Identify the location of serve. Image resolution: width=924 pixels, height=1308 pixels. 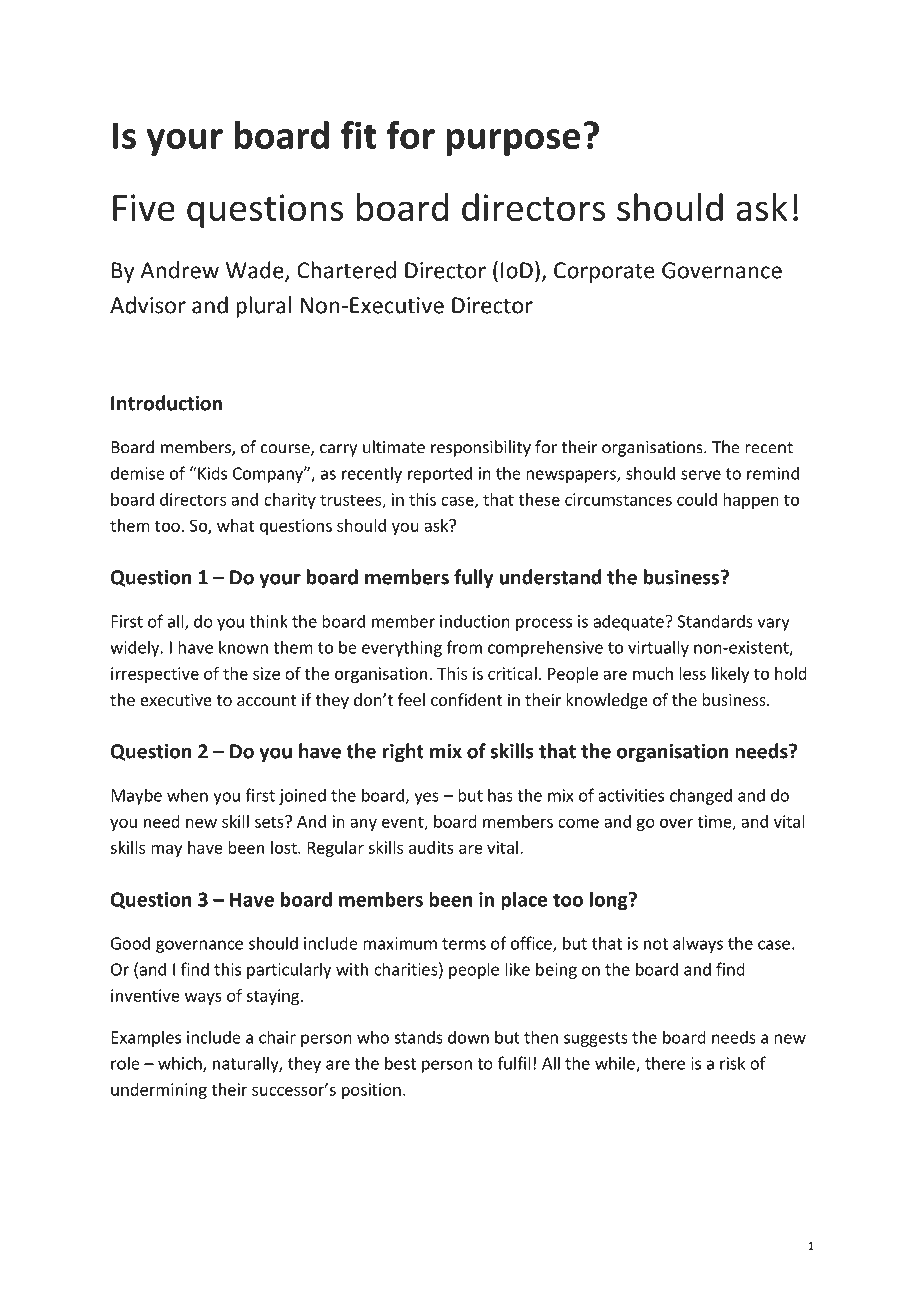
(701, 475).
